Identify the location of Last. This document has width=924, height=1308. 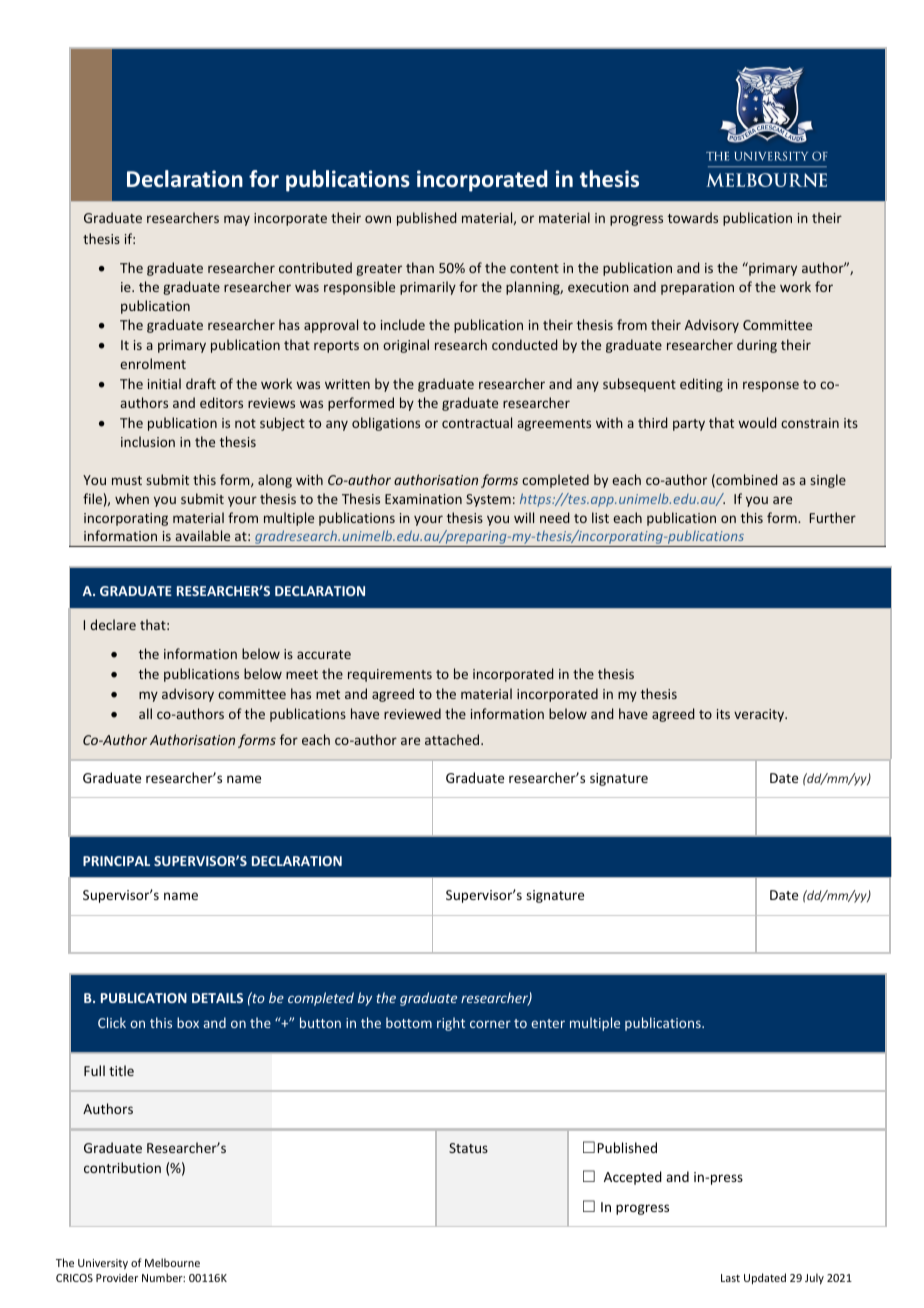
(730, 1278).
